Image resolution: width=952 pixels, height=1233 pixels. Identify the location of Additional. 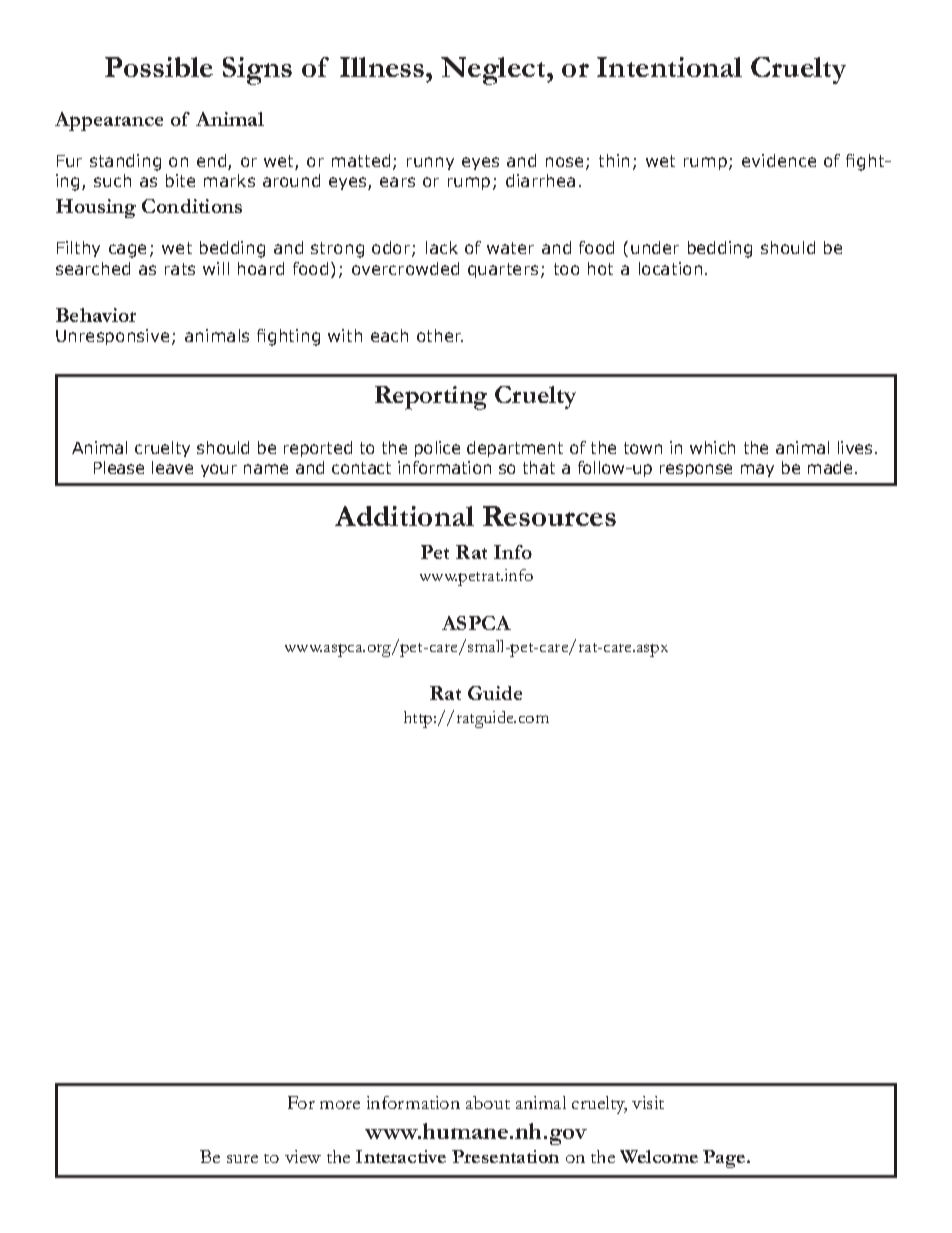
(404, 516).
